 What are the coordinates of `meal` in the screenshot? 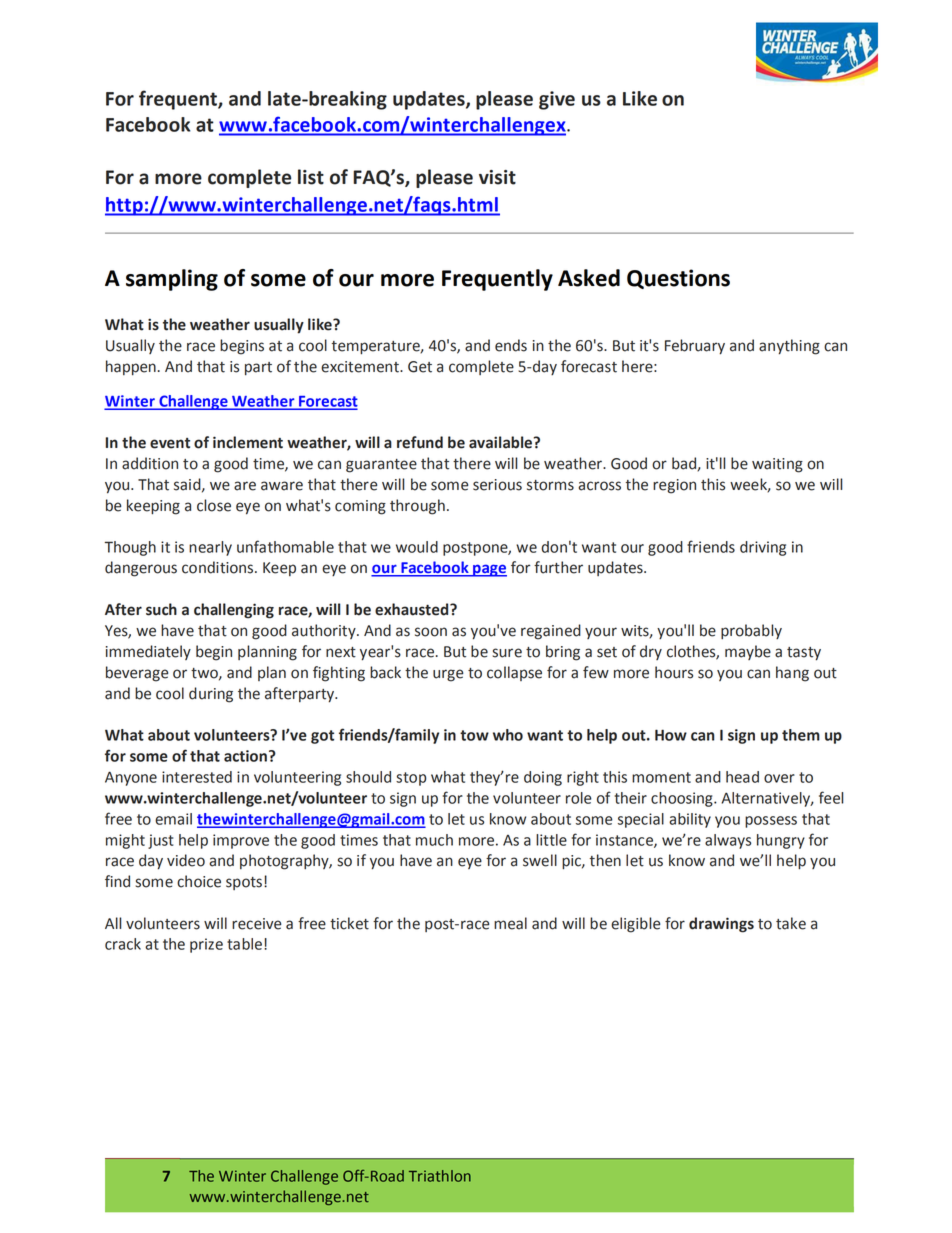 It's located at (510, 923).
